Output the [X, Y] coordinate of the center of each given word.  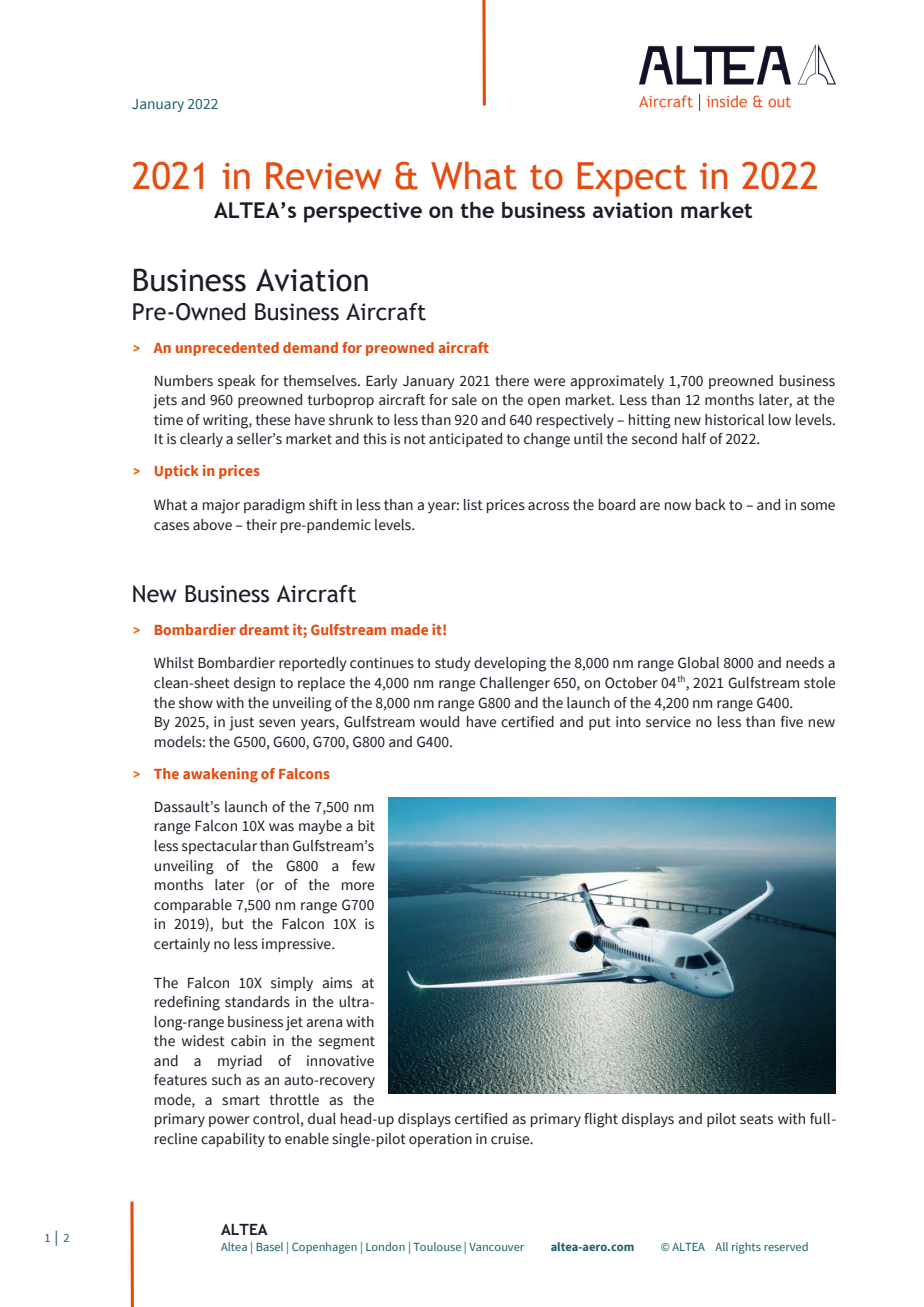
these [273, 420]
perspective [363, 212]
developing [510, 664]
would [439, 722]
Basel [269, 1246]
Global [698, 663]
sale [464, 400]
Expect [632, 179]
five [792, 722]
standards [257, 1002]
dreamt [264, 629]
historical [734, 420]
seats [756, 1119]
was [281, 827]
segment [347, 1043]
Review [324, 176]
